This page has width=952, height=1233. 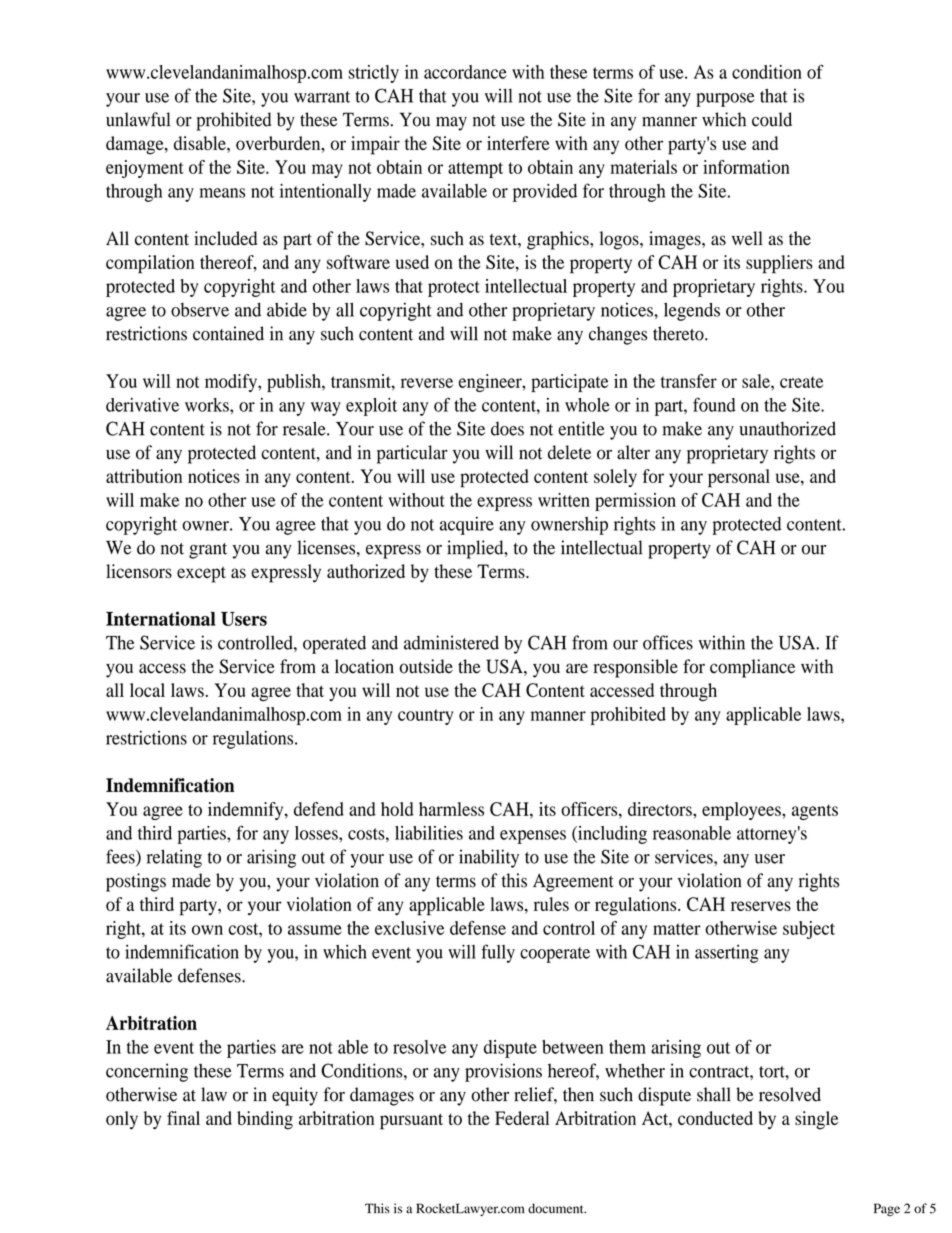 I want to click on does, so click(x=507, y=428).
